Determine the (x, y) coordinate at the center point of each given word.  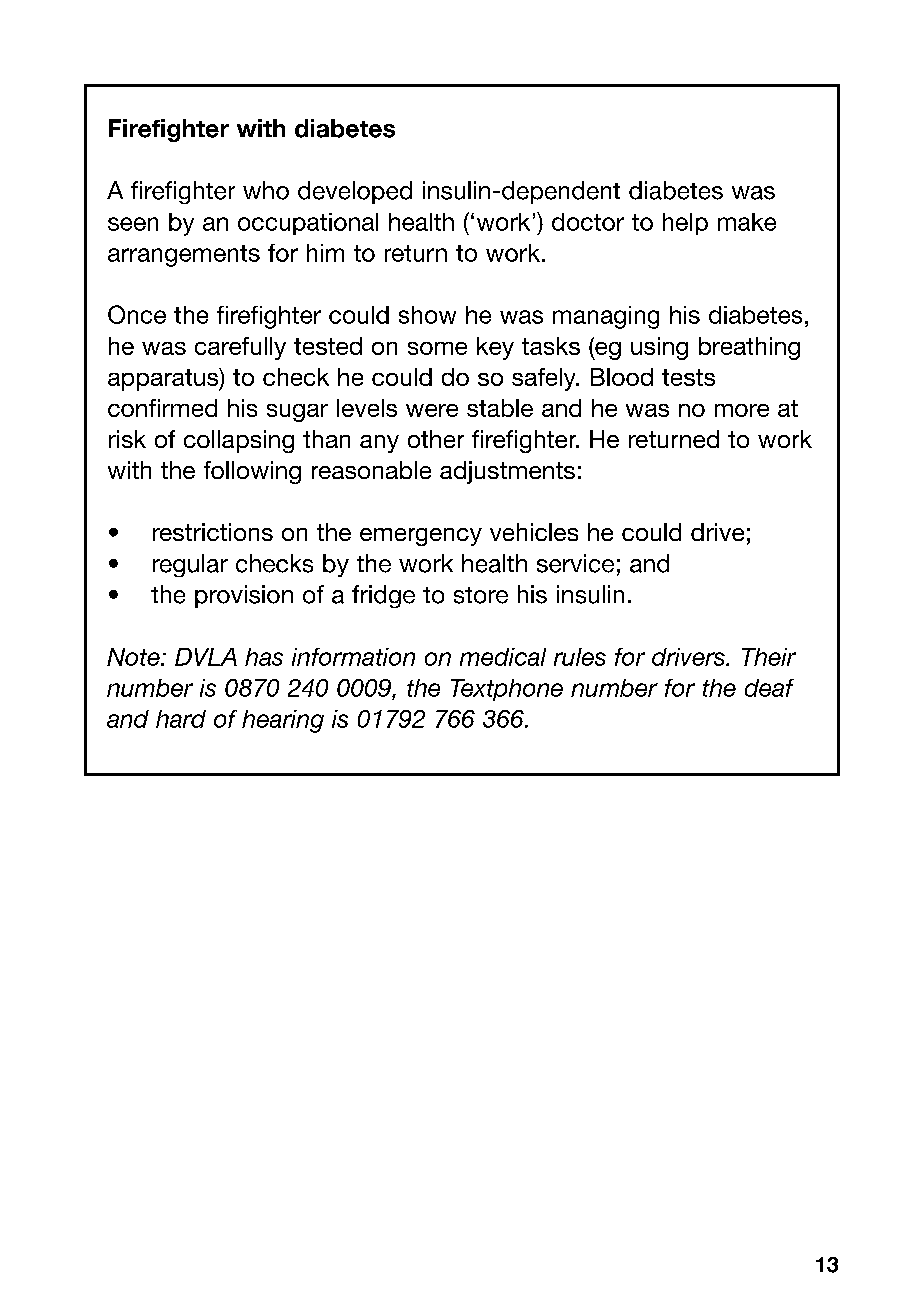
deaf (769, 688)
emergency (421, 537)
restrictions (213, 532)
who (266, 190)
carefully (240, 348)
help (685, 224)
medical (503, 657)
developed (355, 192)
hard (181, 719)
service (575, 563)
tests (688, 377)
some (437, 348)
